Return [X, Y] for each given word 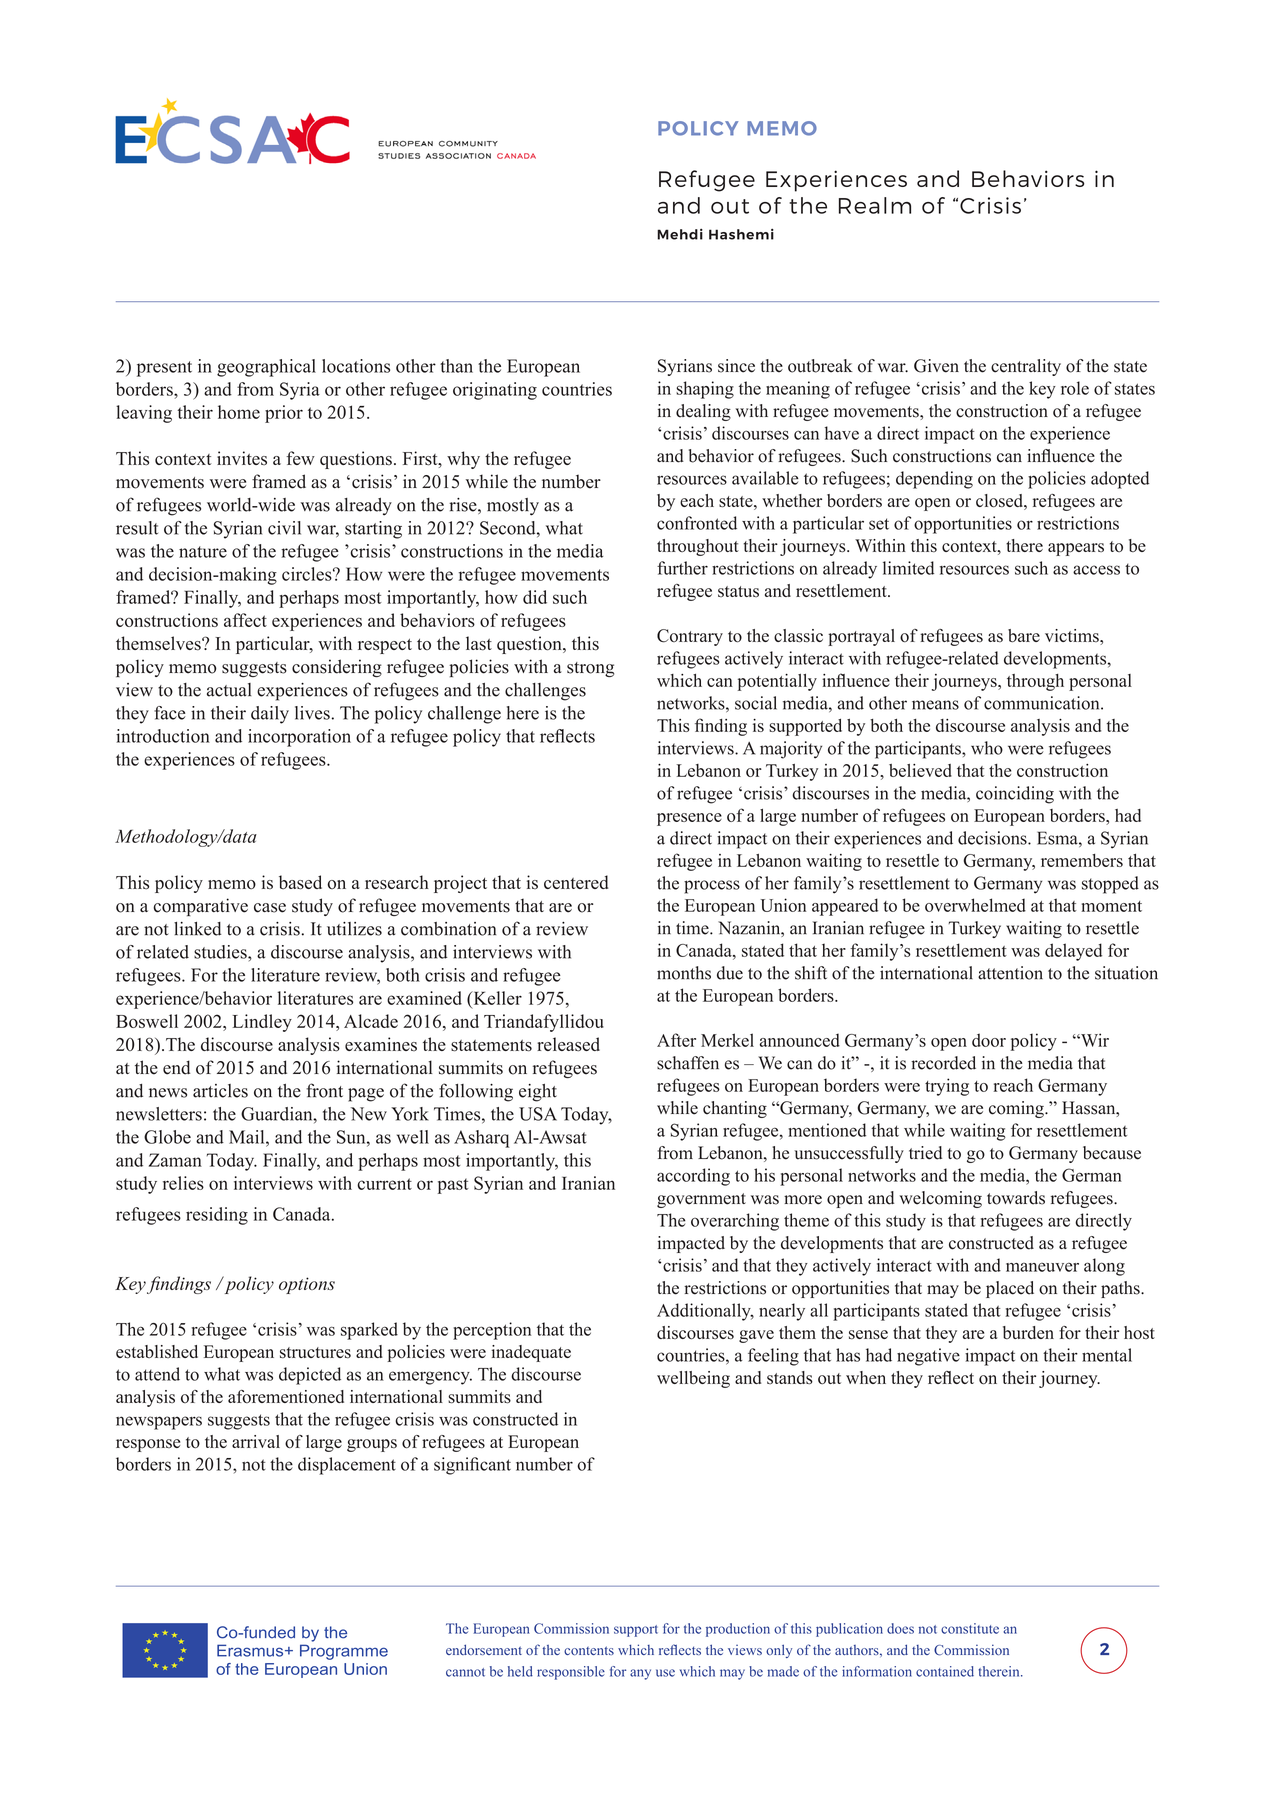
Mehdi [680, 234]
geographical [266, 368]
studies [221, 952]
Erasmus [251, 1650]
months [684, 973]
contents [589, 1650]
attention [1010, 973]
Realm [875, 205]
